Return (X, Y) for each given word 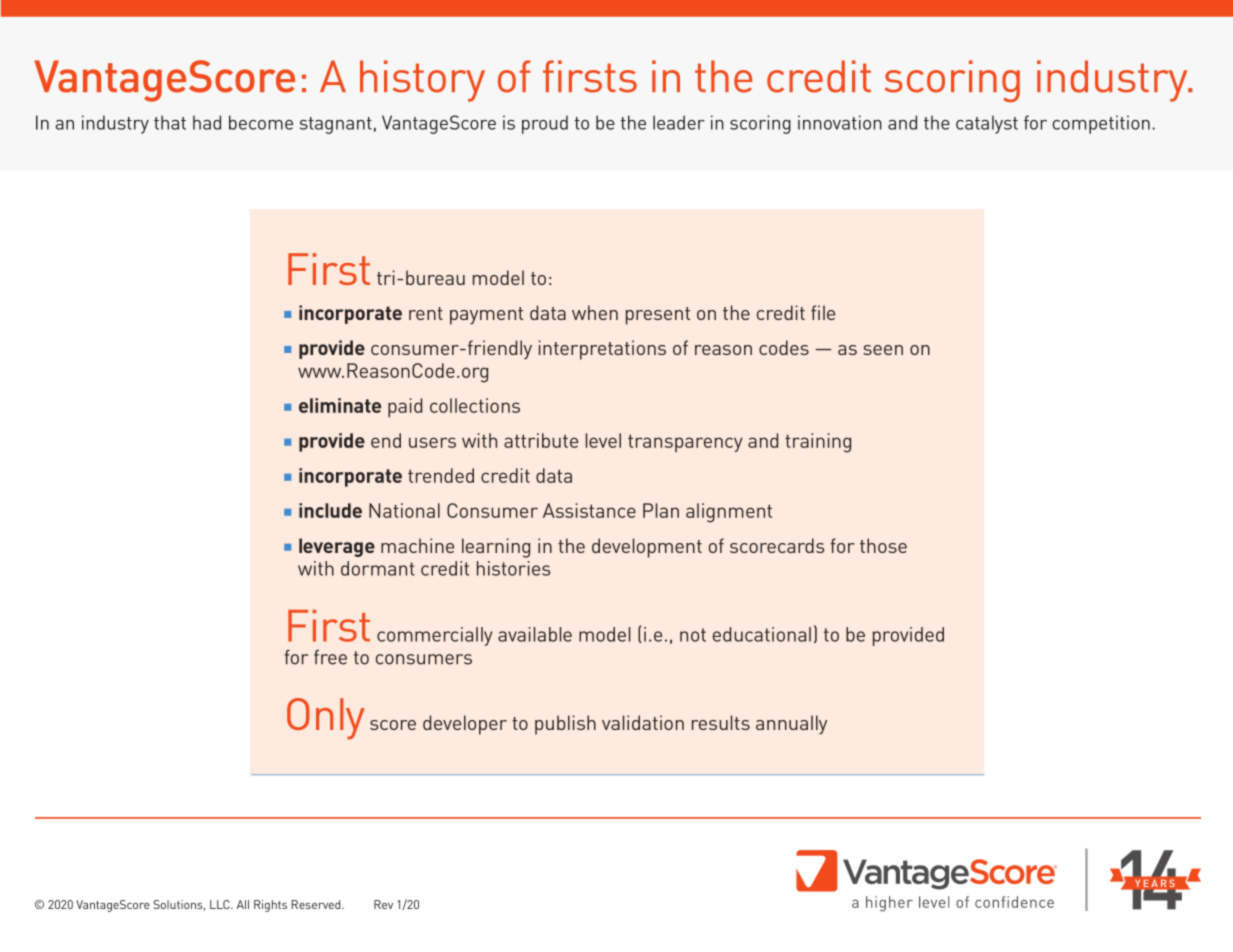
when (595, 312)
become (261, 122)
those (883, 545)
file (823, 312)
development (647, 548)
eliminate (340, 405)
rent (426, 313)
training (818, 443)
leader (679, 122)
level (603, 440)
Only (326, 719)
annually (791, 724)
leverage (337, 547)
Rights (270, 906)
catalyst (987, 124)
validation (643, 722)
